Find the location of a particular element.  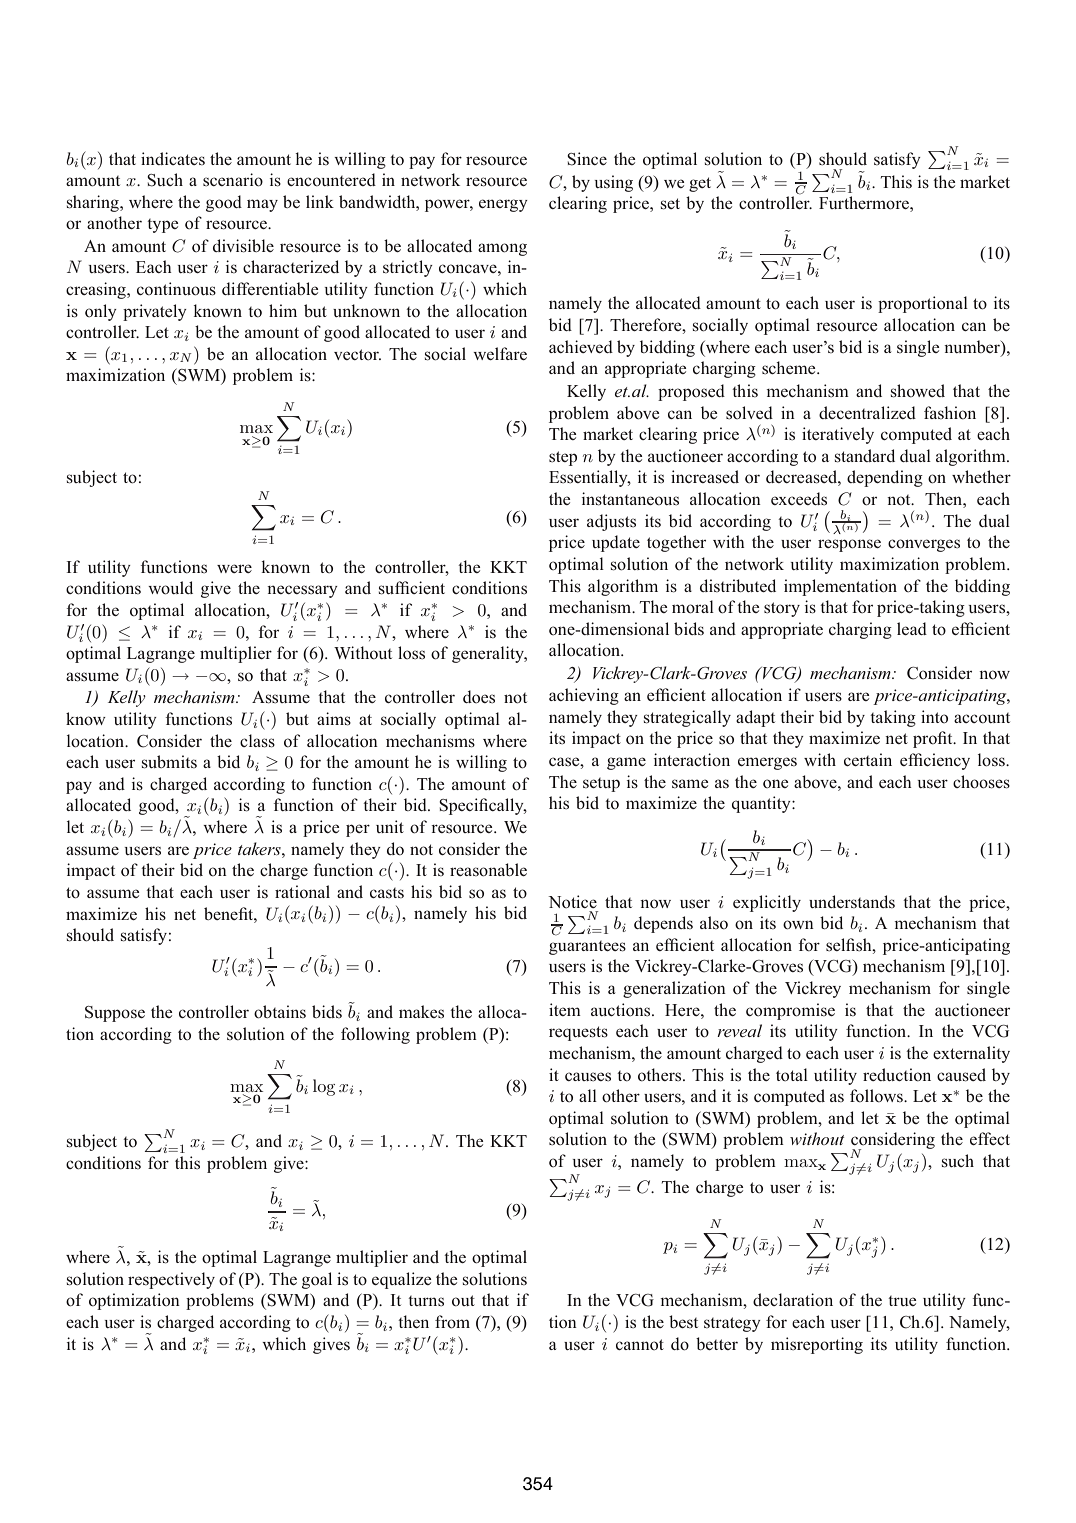

respectively is located at coordinates (171, 1280).
